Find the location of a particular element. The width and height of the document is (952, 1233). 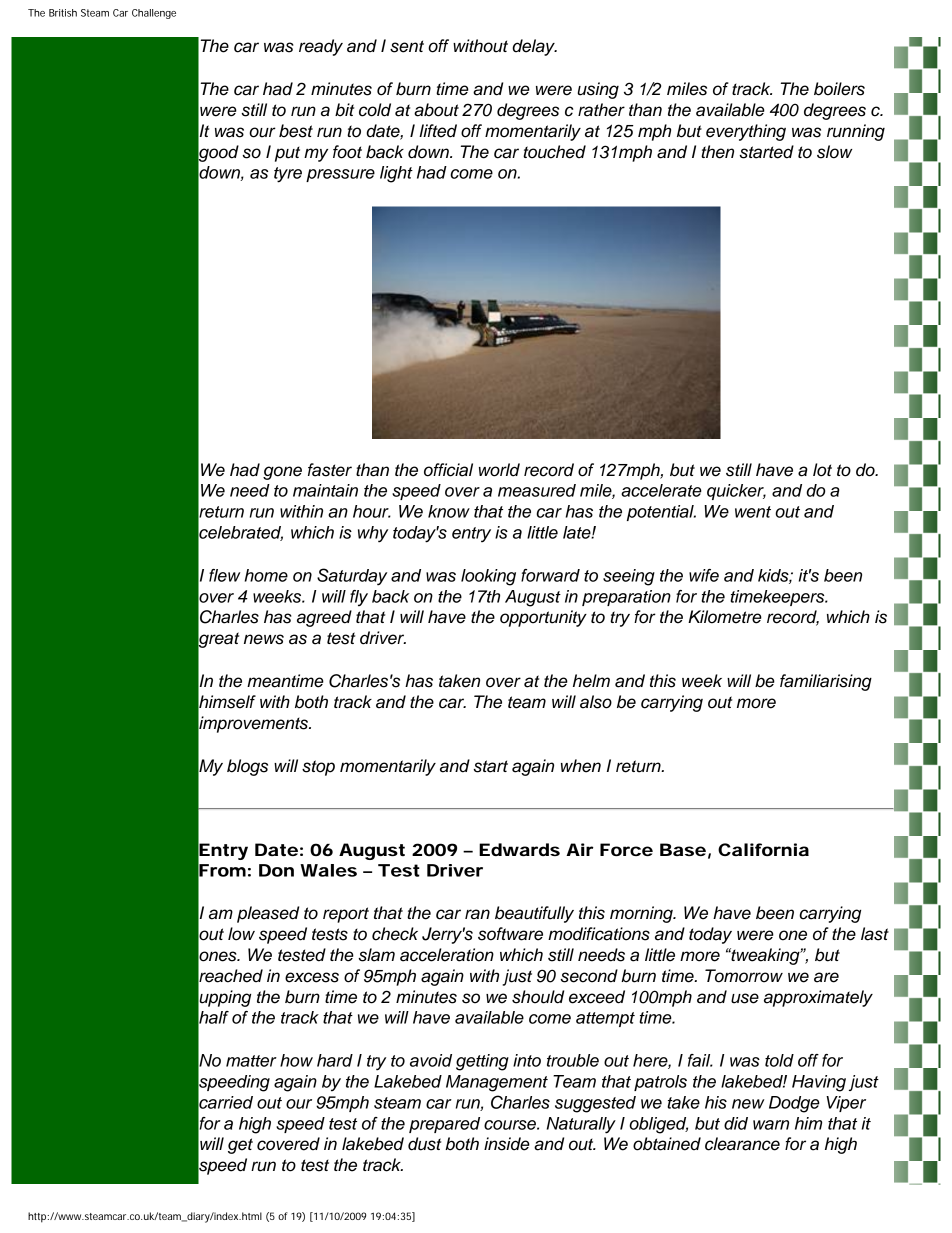

matter is located at coordinates (251, 1061).
